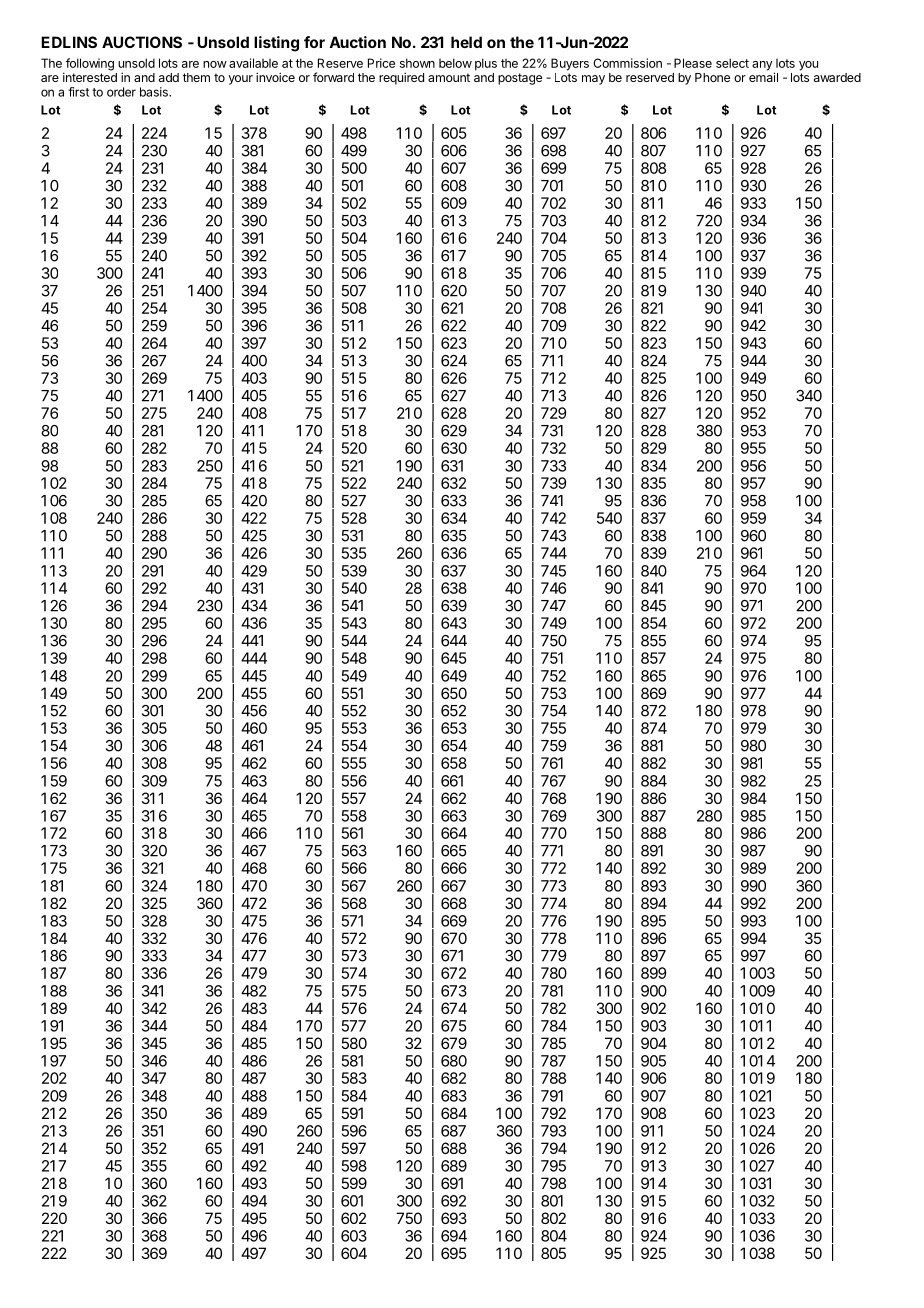 This image has height=1308, width=924. What do you see at coordinates (712, 77) in the image?
I see `Phone` at bounding box center [712, 77].
